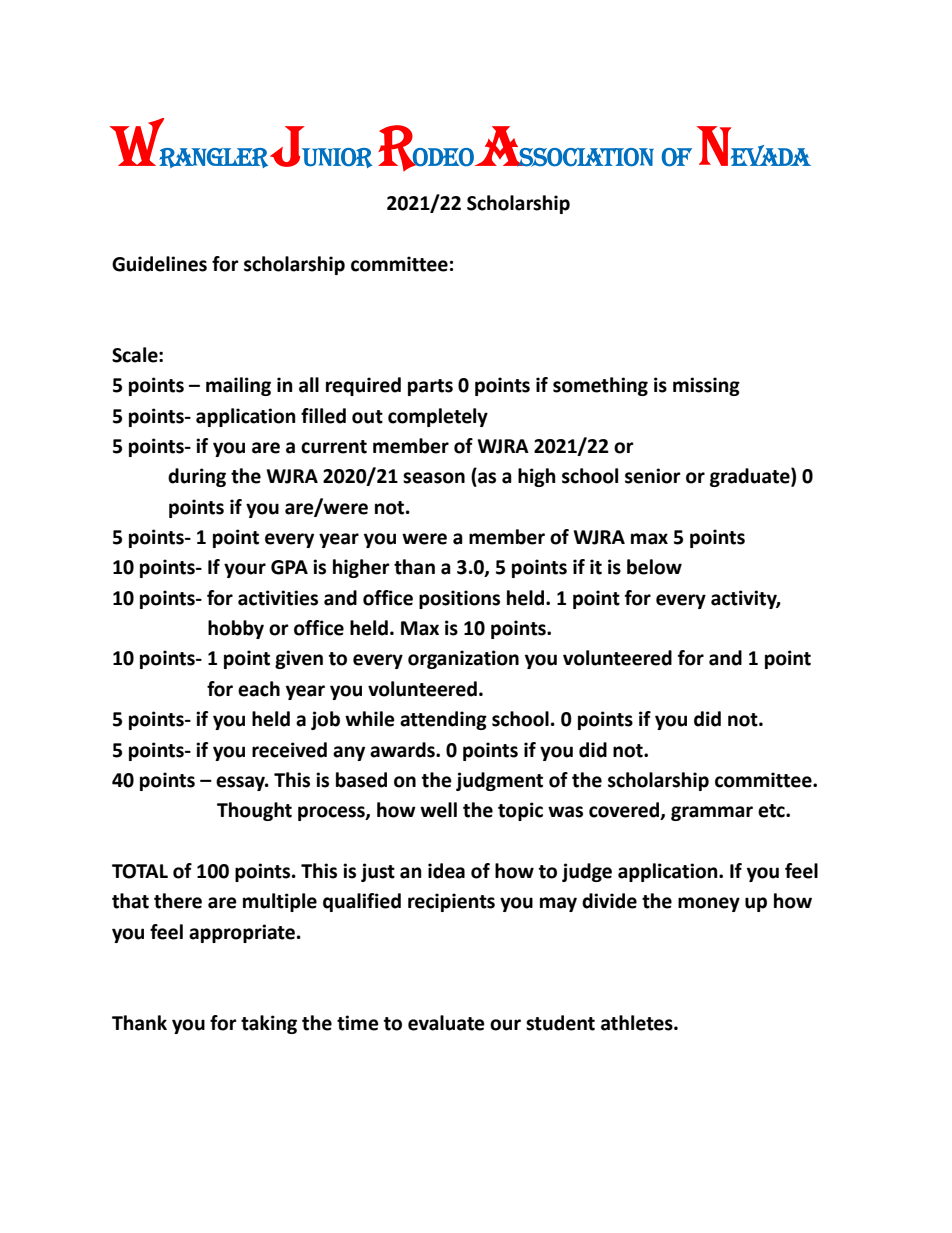 The image size is (952, 1233). What do you see at coordinates (159, 264) in the page?
I see `Guidelines` at bounding box center [159, 264].
